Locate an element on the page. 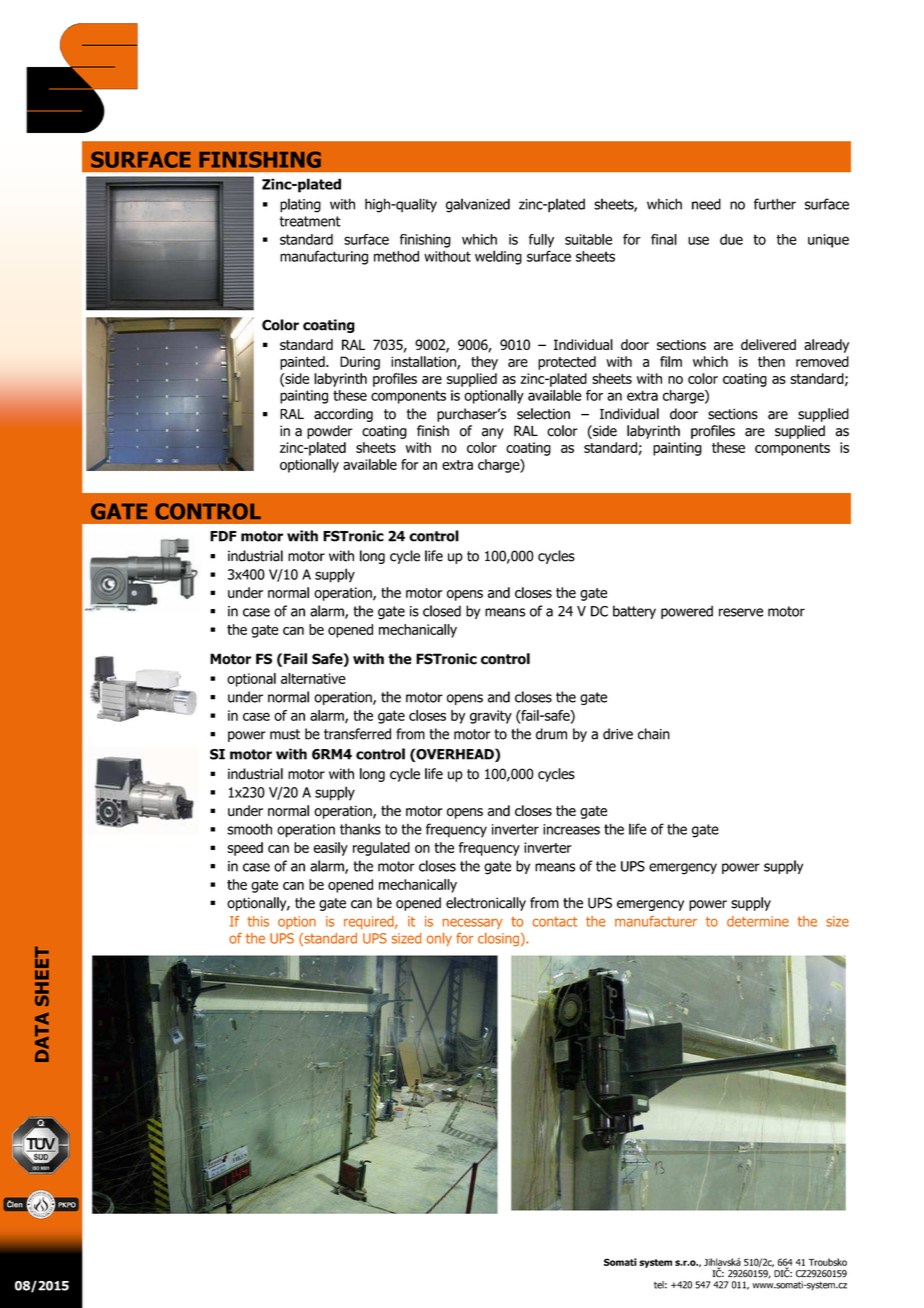 Image resolution: width=924 pixels, height=1308 pixels. treatment is located at coordinates (310, 221).
